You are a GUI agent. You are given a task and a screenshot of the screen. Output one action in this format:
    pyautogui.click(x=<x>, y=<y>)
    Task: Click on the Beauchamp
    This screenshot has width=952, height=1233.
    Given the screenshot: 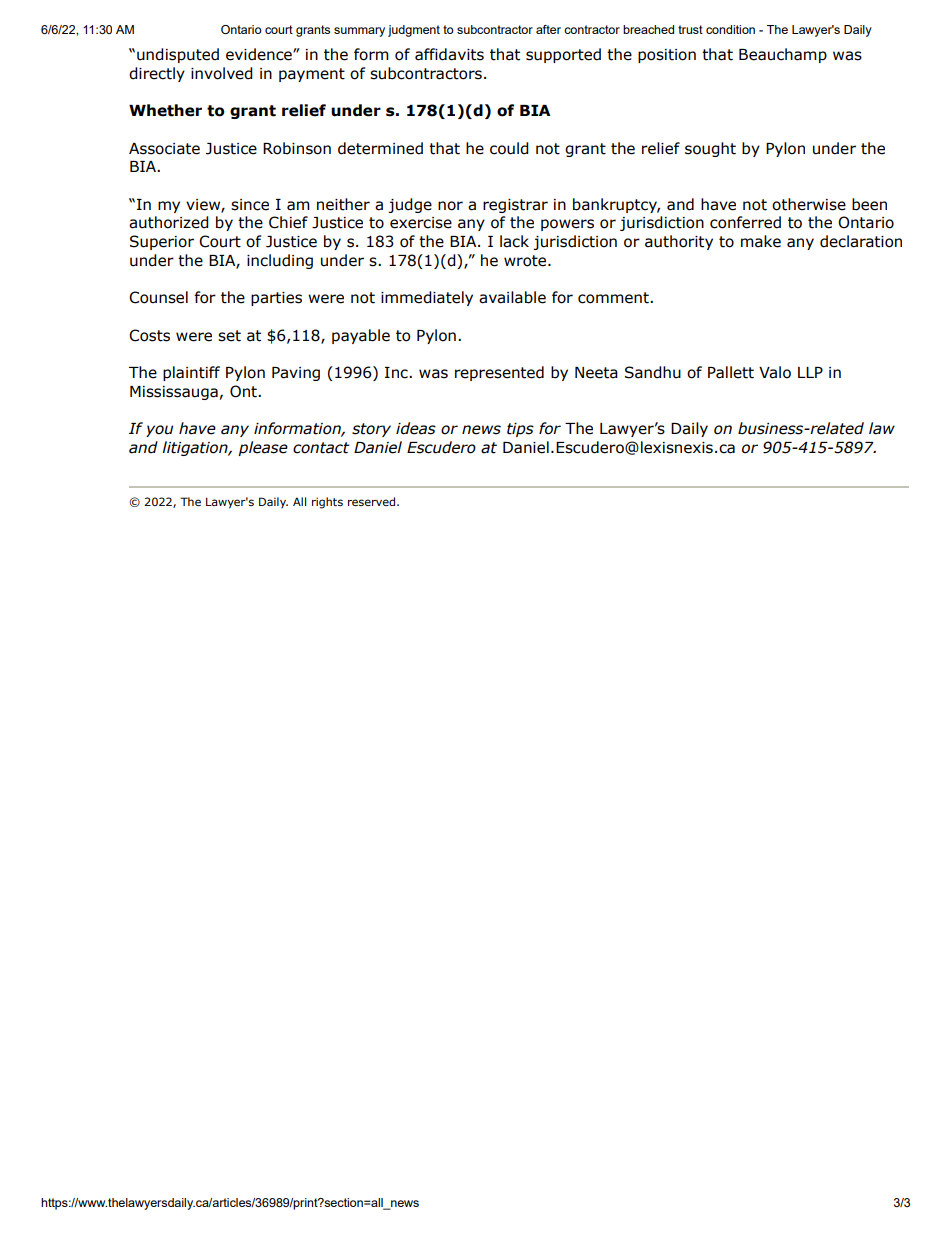 What is the action you would take?
    pyautogui.click(x=783, y=55)
